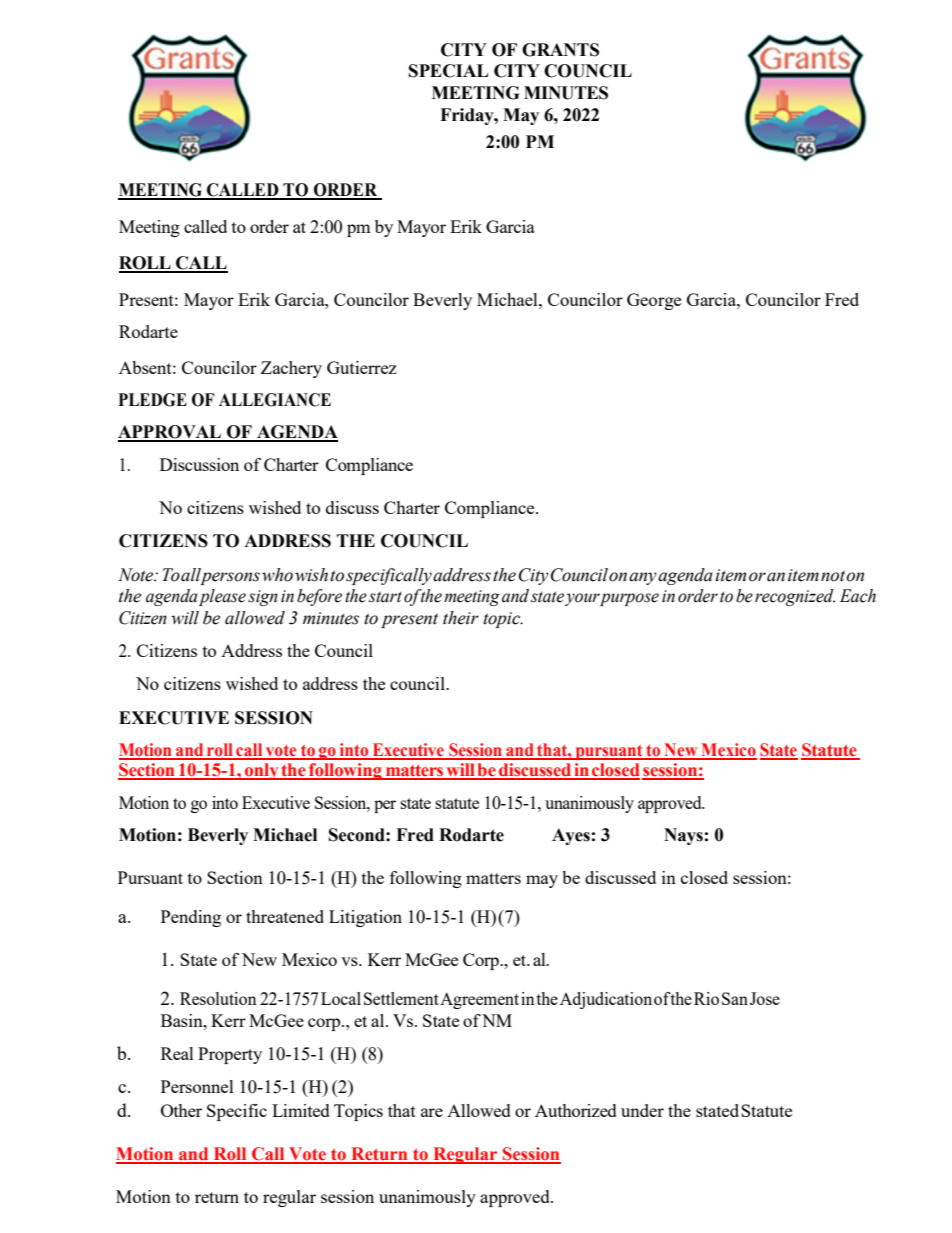 This page has height=1233, width=952. Describe the element at coordinates (560, 50) in the page. I see `GRANTS` at that location.
